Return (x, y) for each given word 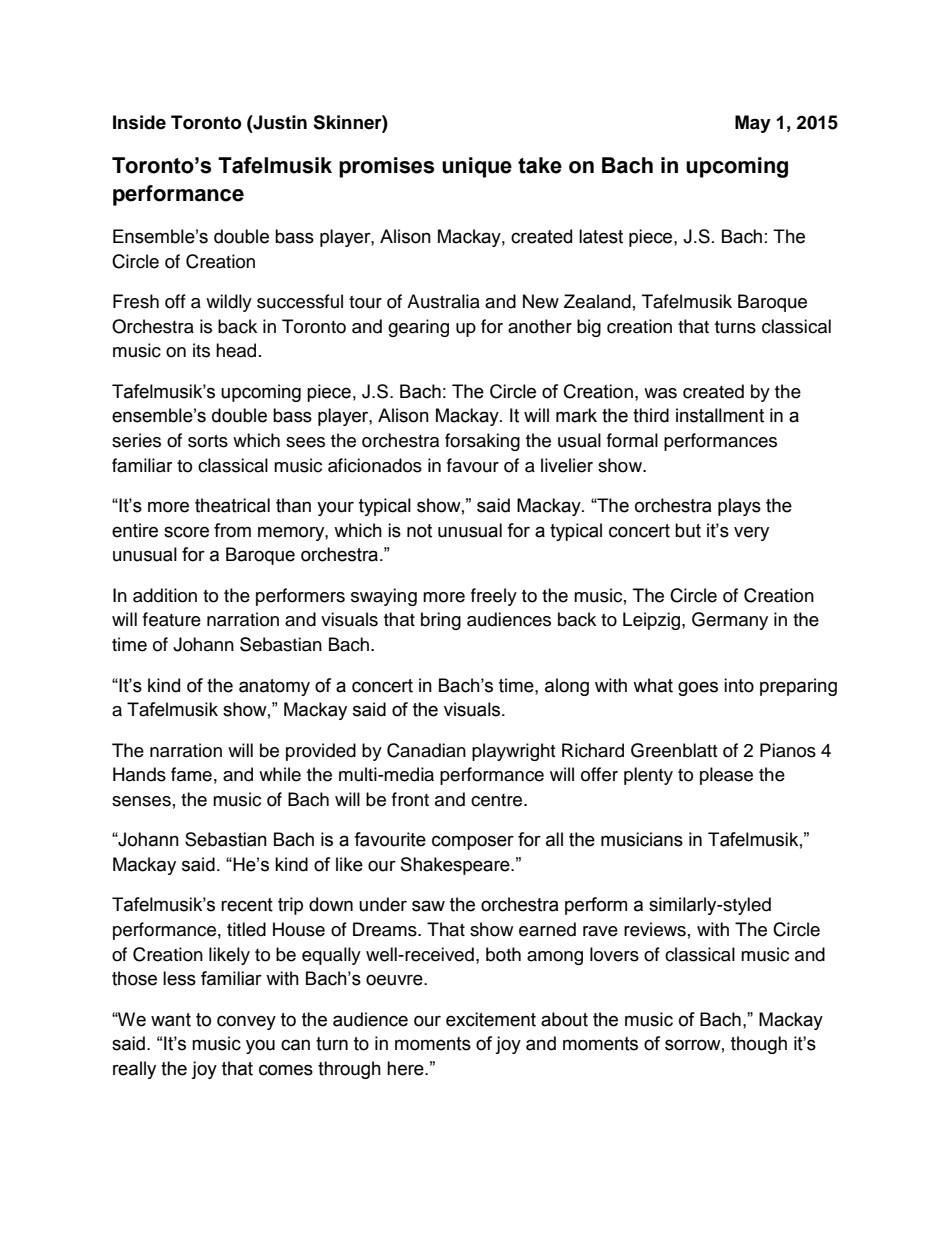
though (759, 1045)
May (753, 124)
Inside (139, 122)
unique (477, 167)
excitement (491, 1019)
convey (246, 1022)
